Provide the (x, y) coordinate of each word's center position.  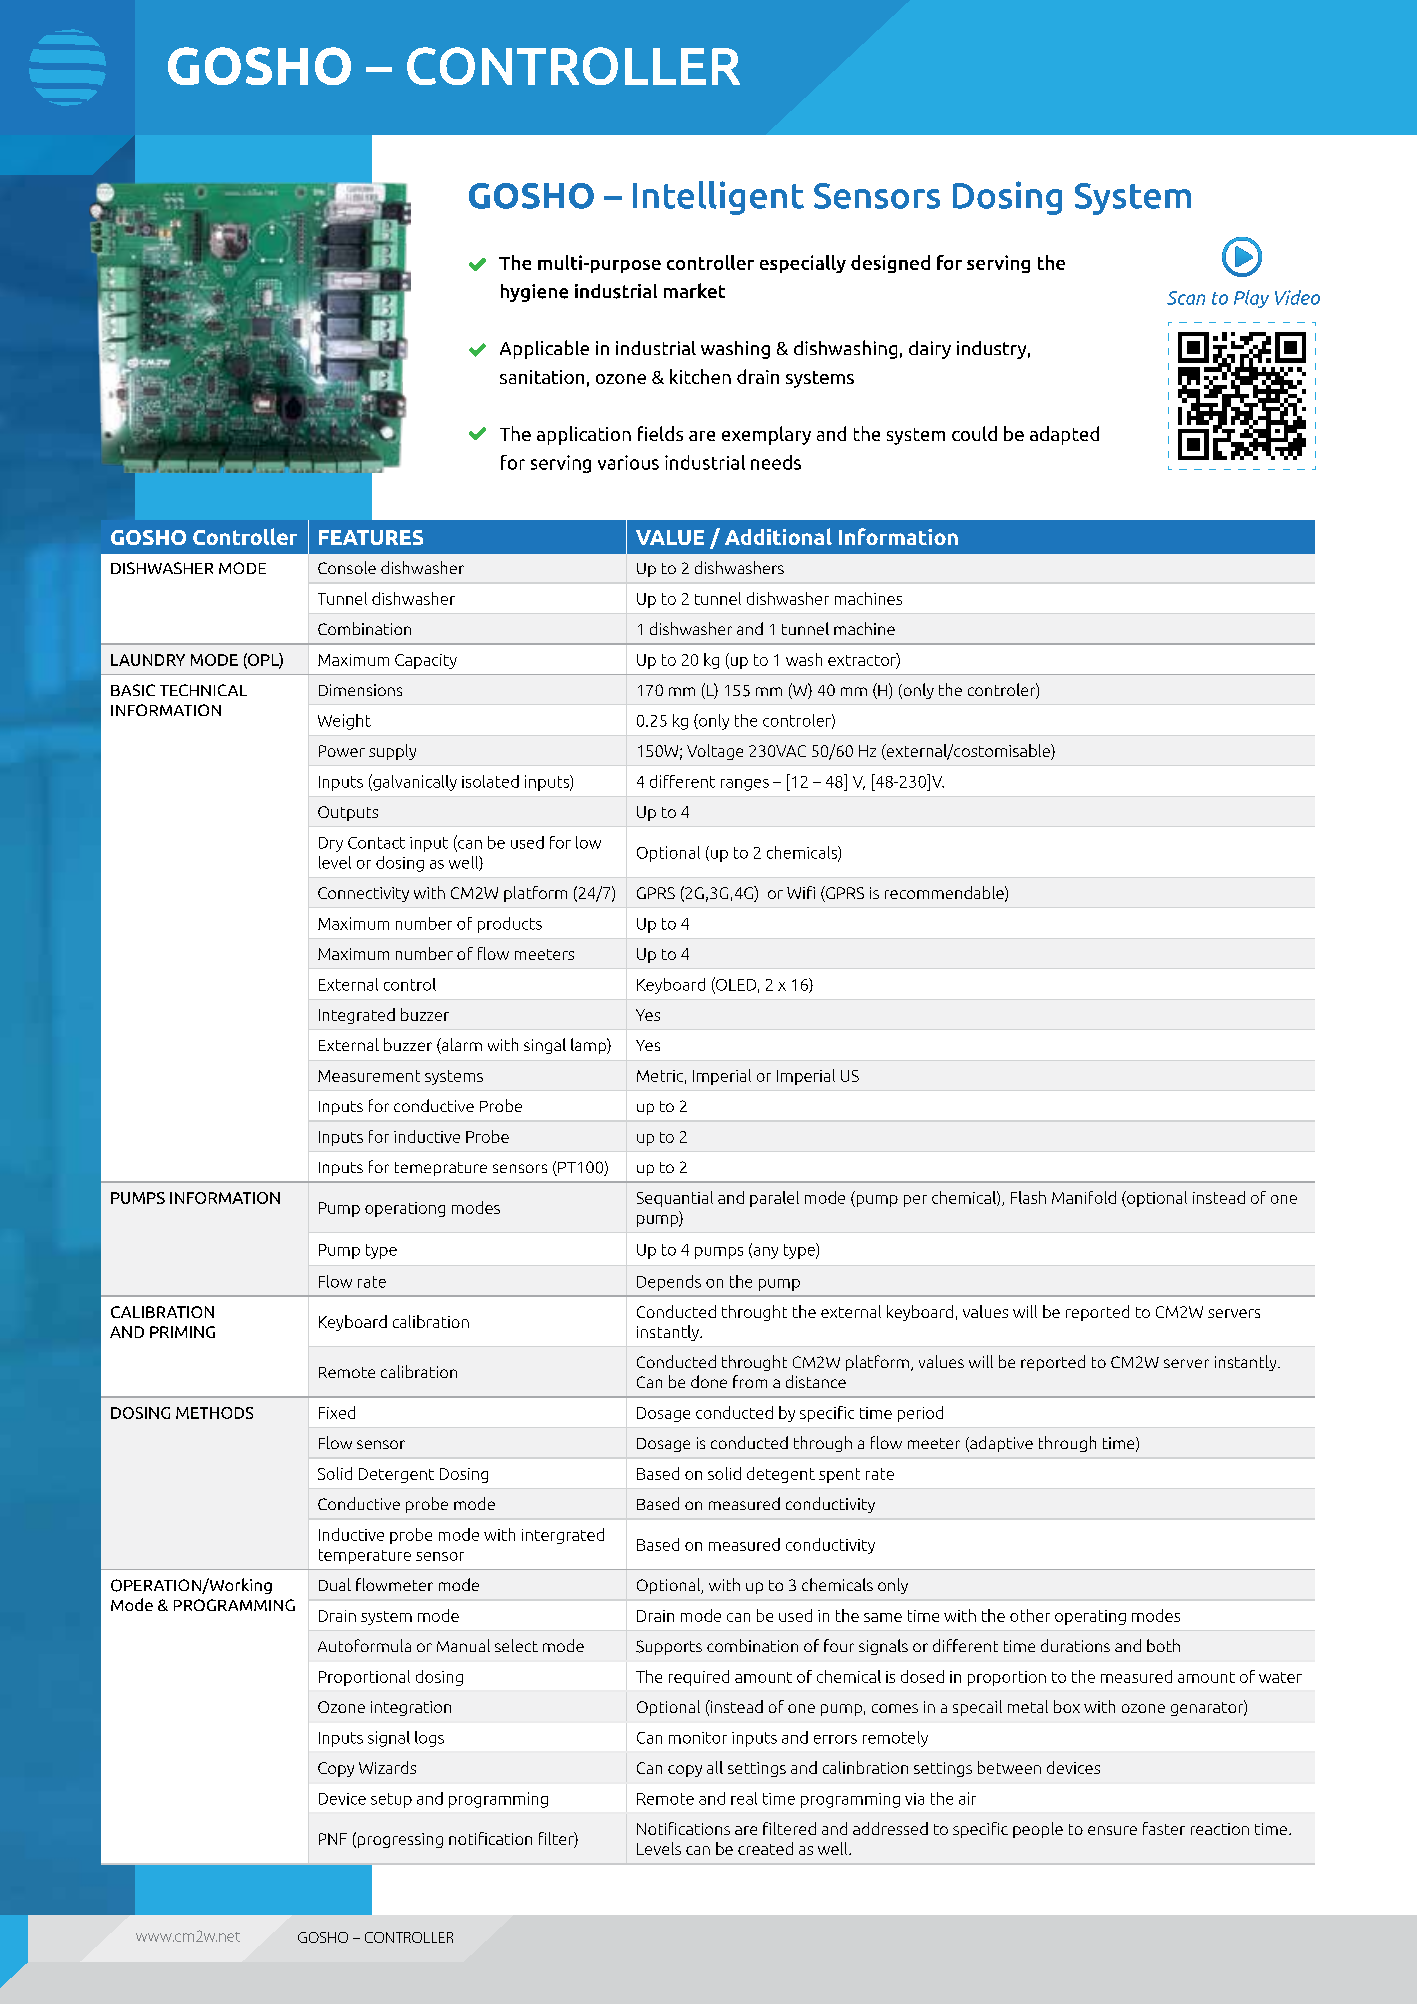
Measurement (369, 1076)
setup (391, 1800)
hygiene (534, 293)
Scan (1186, 298)
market (694, 290)
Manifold (1084, 1197)
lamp (589, 1046)
